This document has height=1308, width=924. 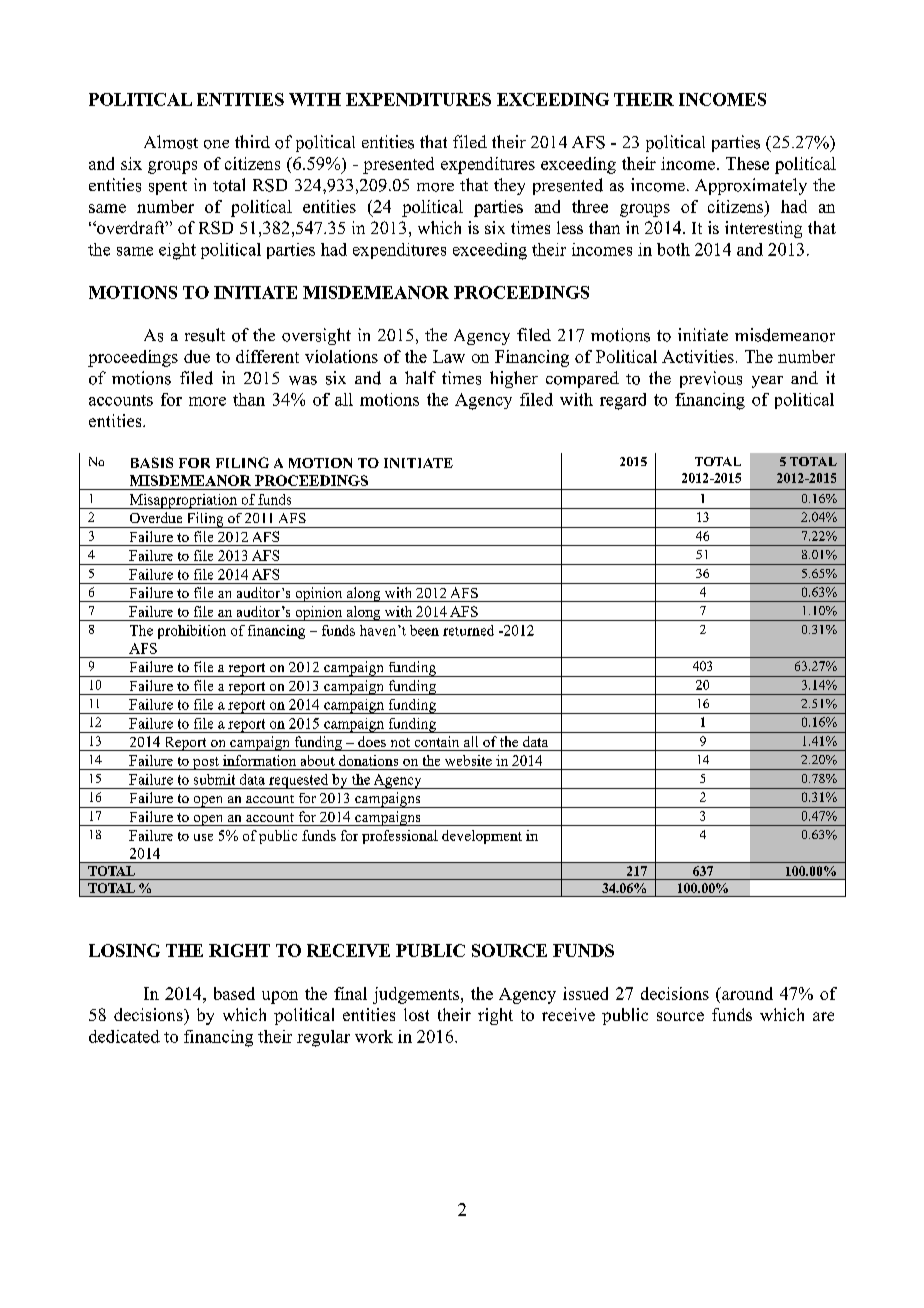 What do you see at coordinates (234, 993) in the document?
I see `based` at bounding box center [234, 993].
